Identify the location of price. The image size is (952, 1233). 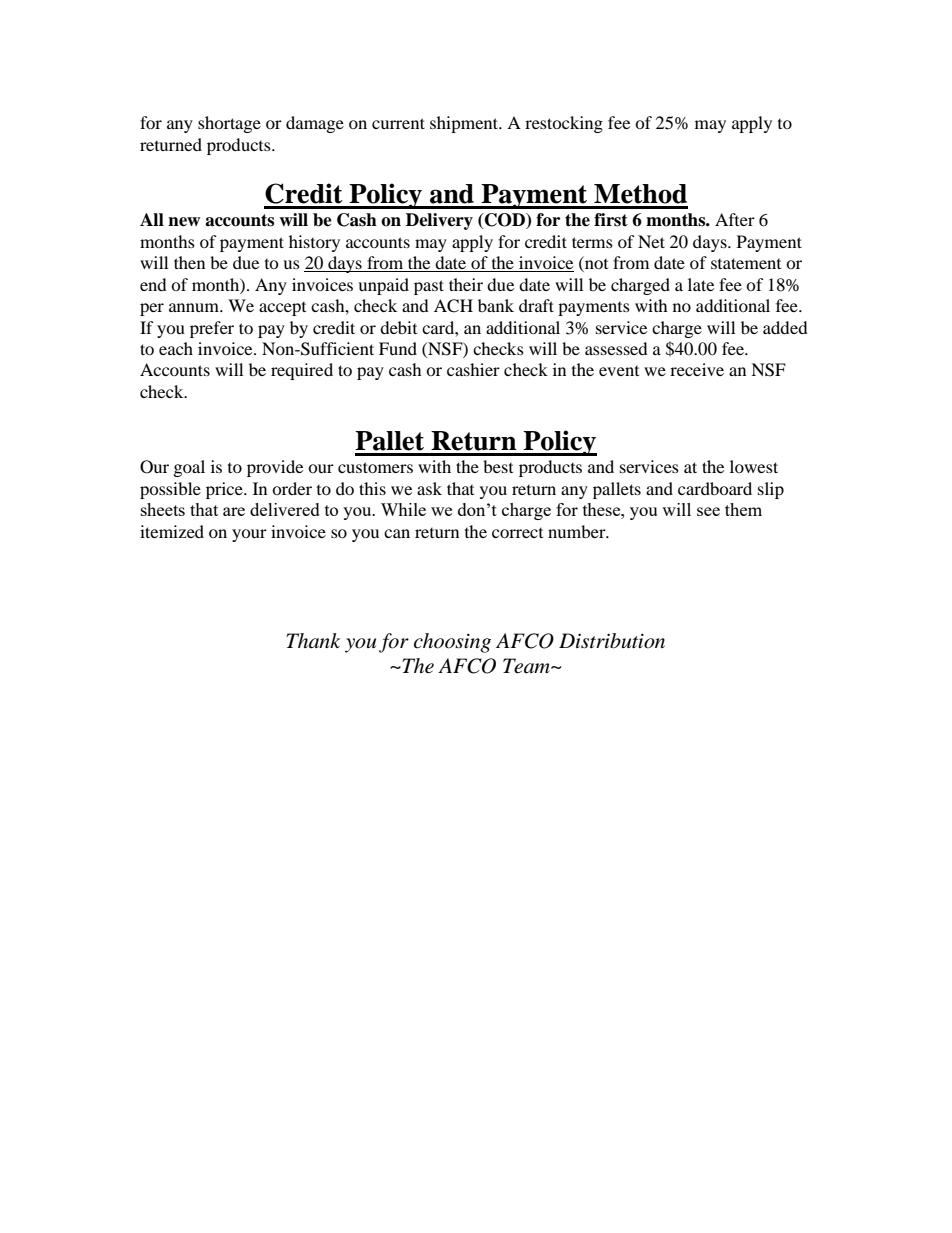
(225, 490).
